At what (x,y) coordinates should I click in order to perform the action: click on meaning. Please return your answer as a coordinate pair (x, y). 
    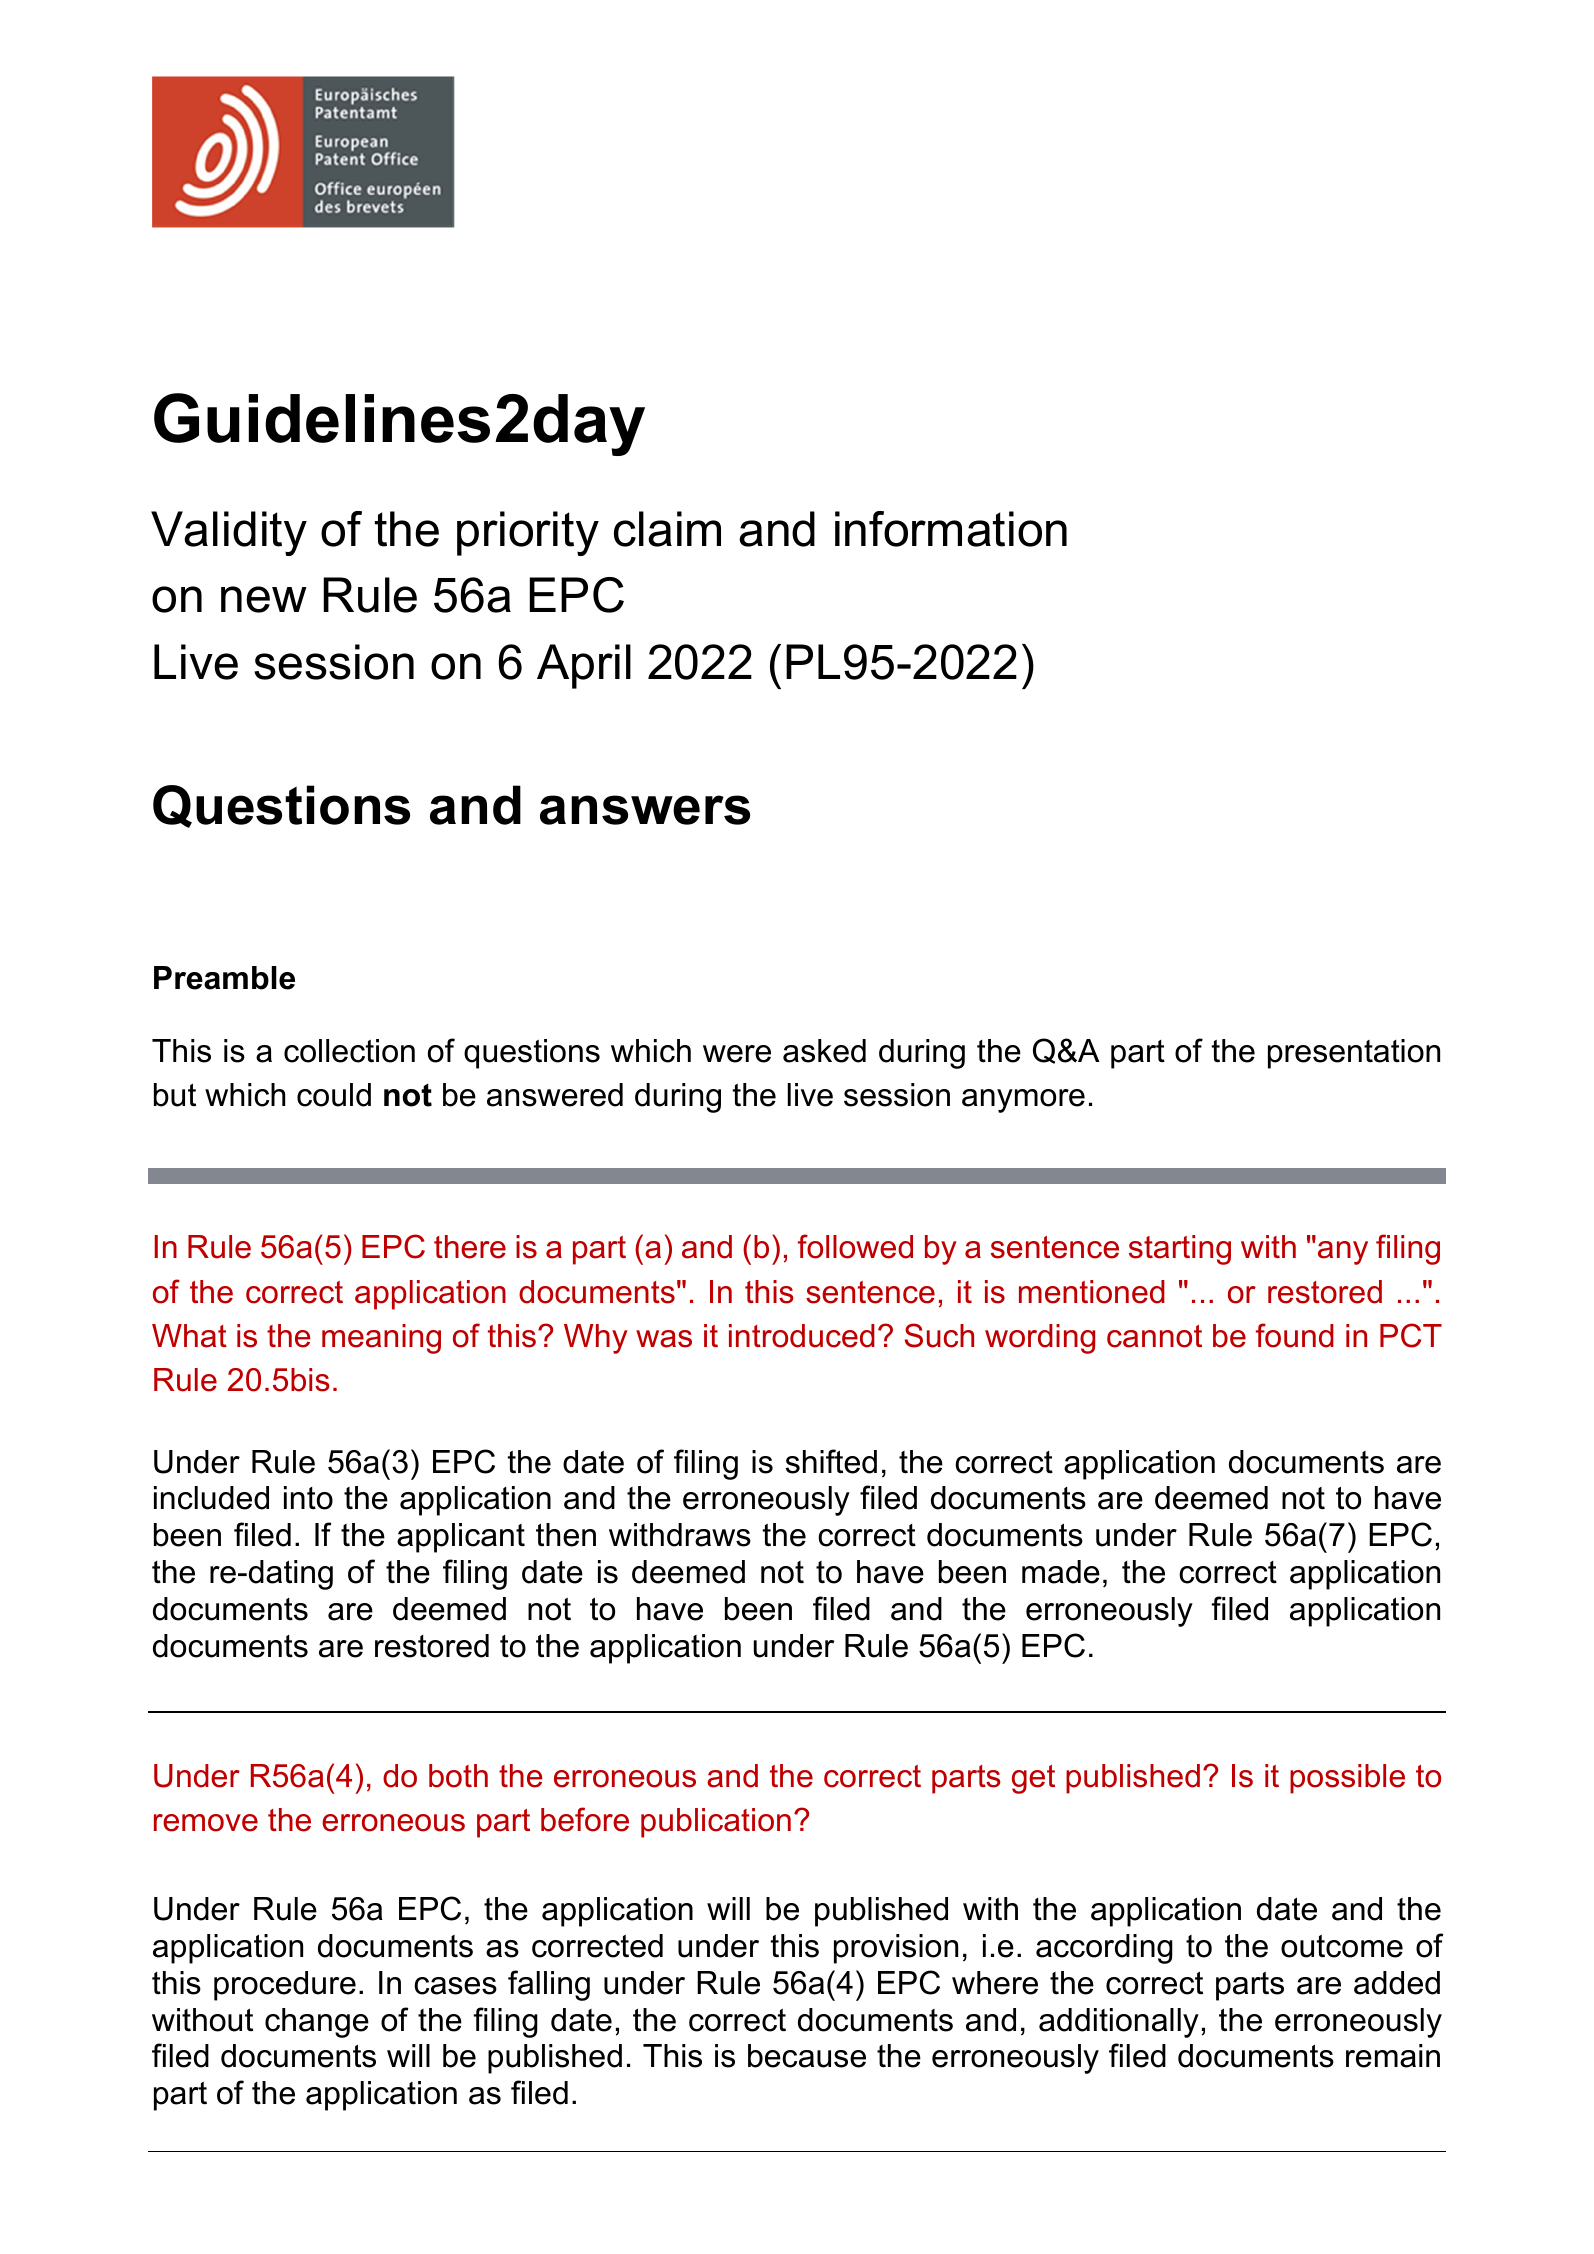
    Looking at the image, I should click on (381, 1339).
